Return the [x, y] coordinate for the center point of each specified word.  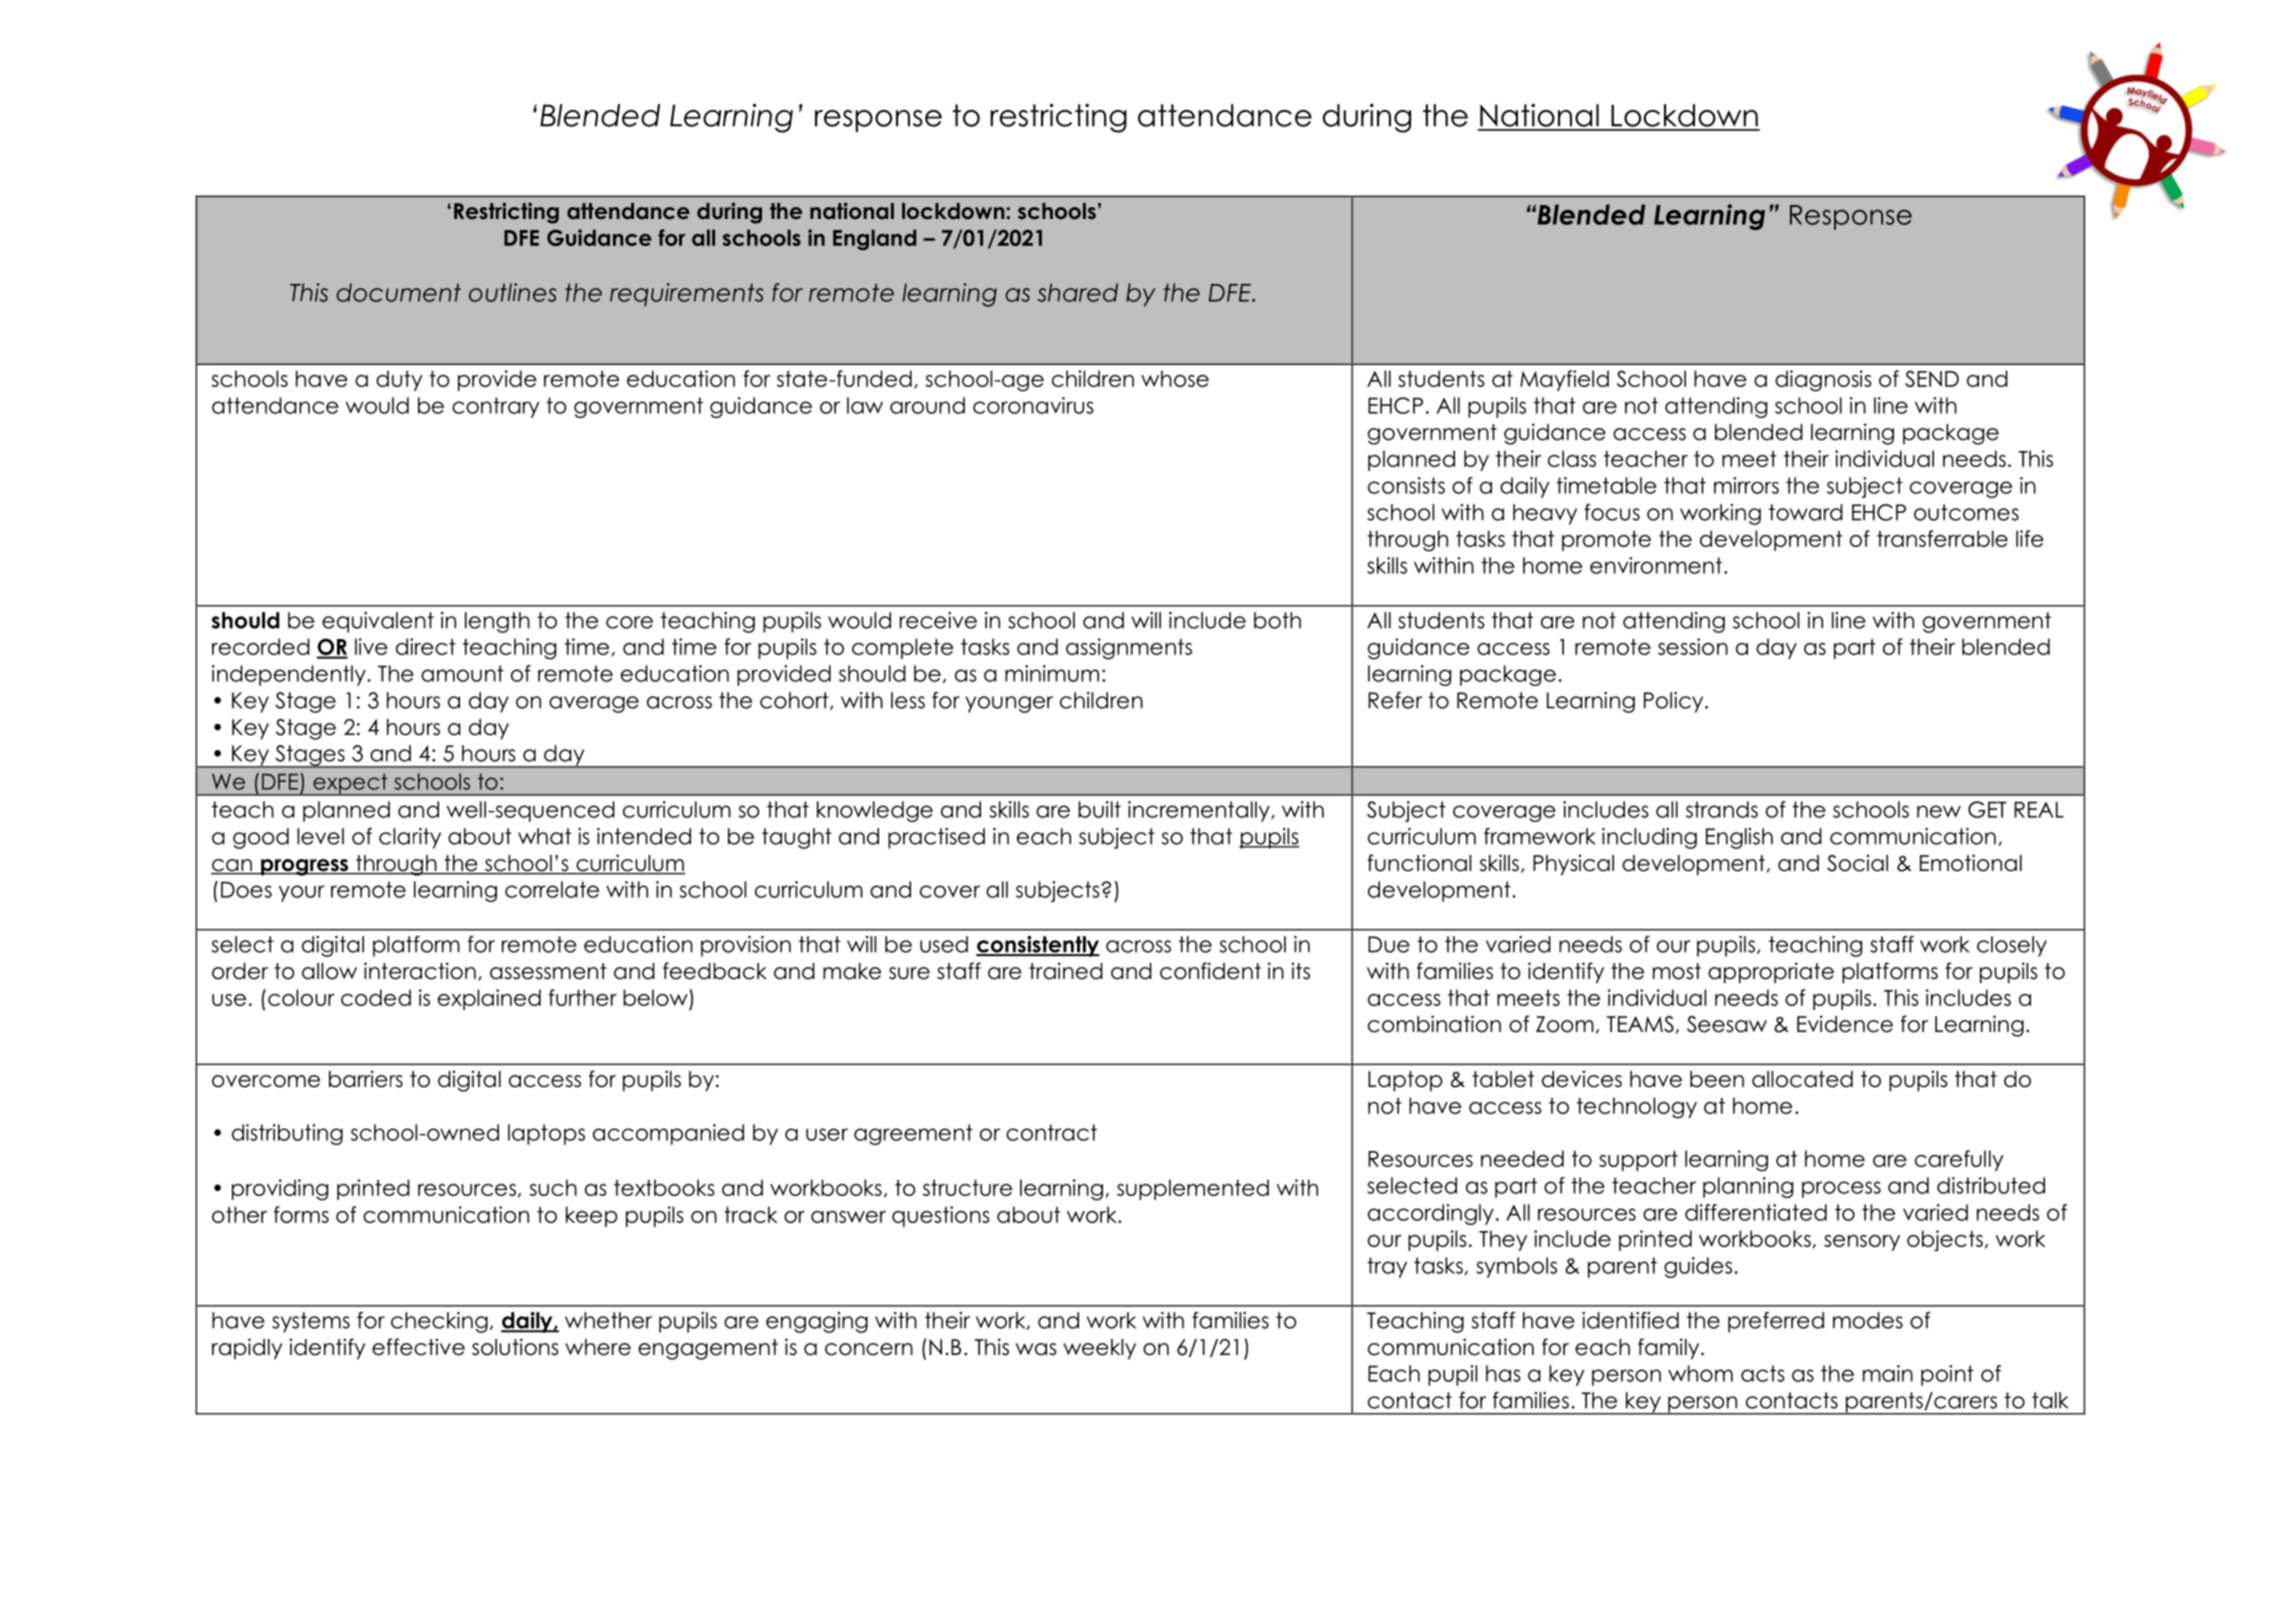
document [399, 292]
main [1888, 1373]
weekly [1099, 1349]
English [1739, 838]
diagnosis [1823, 381]
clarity [410, 838]
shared [1078, 292]
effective [418, 1347]
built [1099, 809]
